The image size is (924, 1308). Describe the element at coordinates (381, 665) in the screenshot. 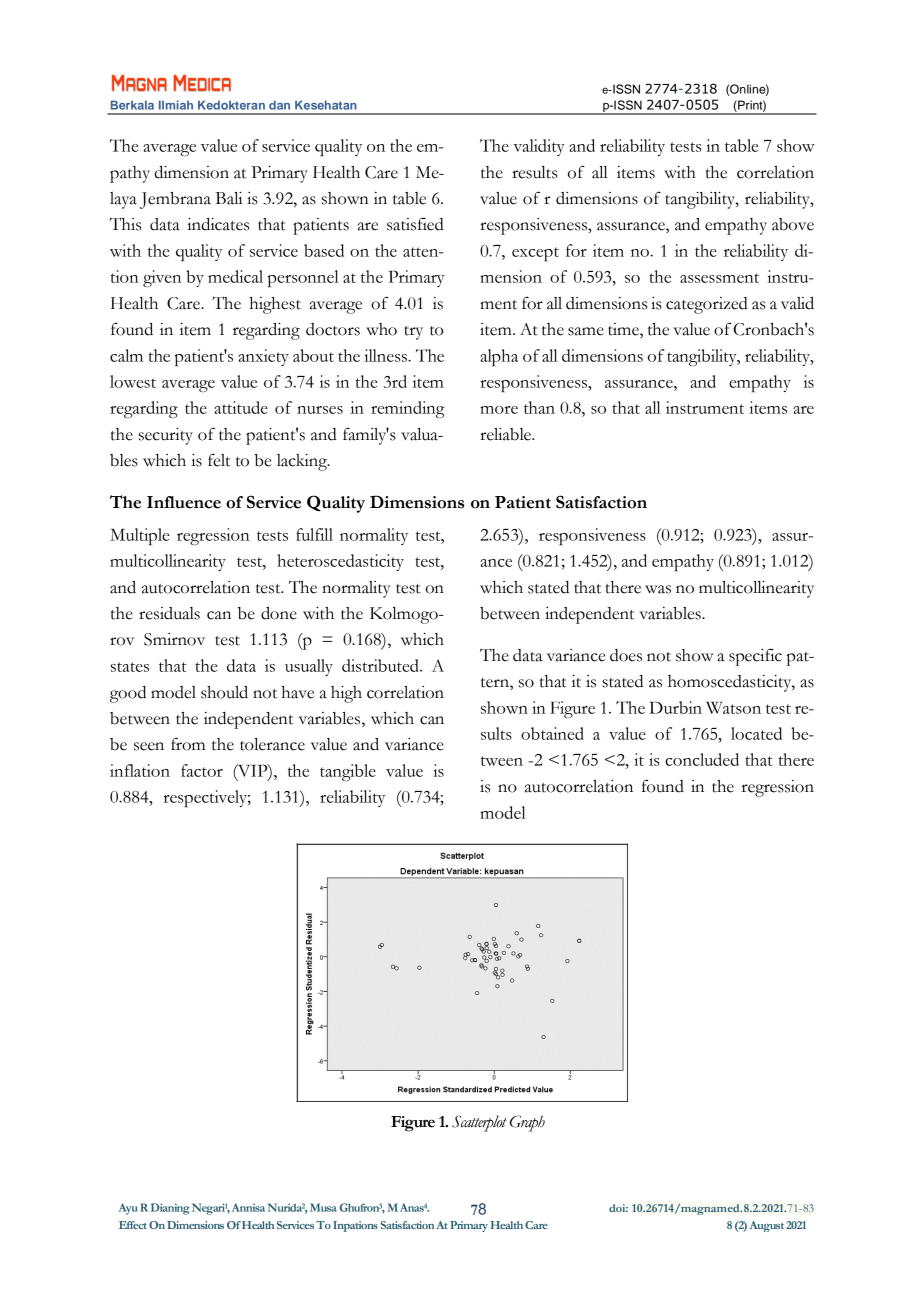

I see `distributed` at that location.
